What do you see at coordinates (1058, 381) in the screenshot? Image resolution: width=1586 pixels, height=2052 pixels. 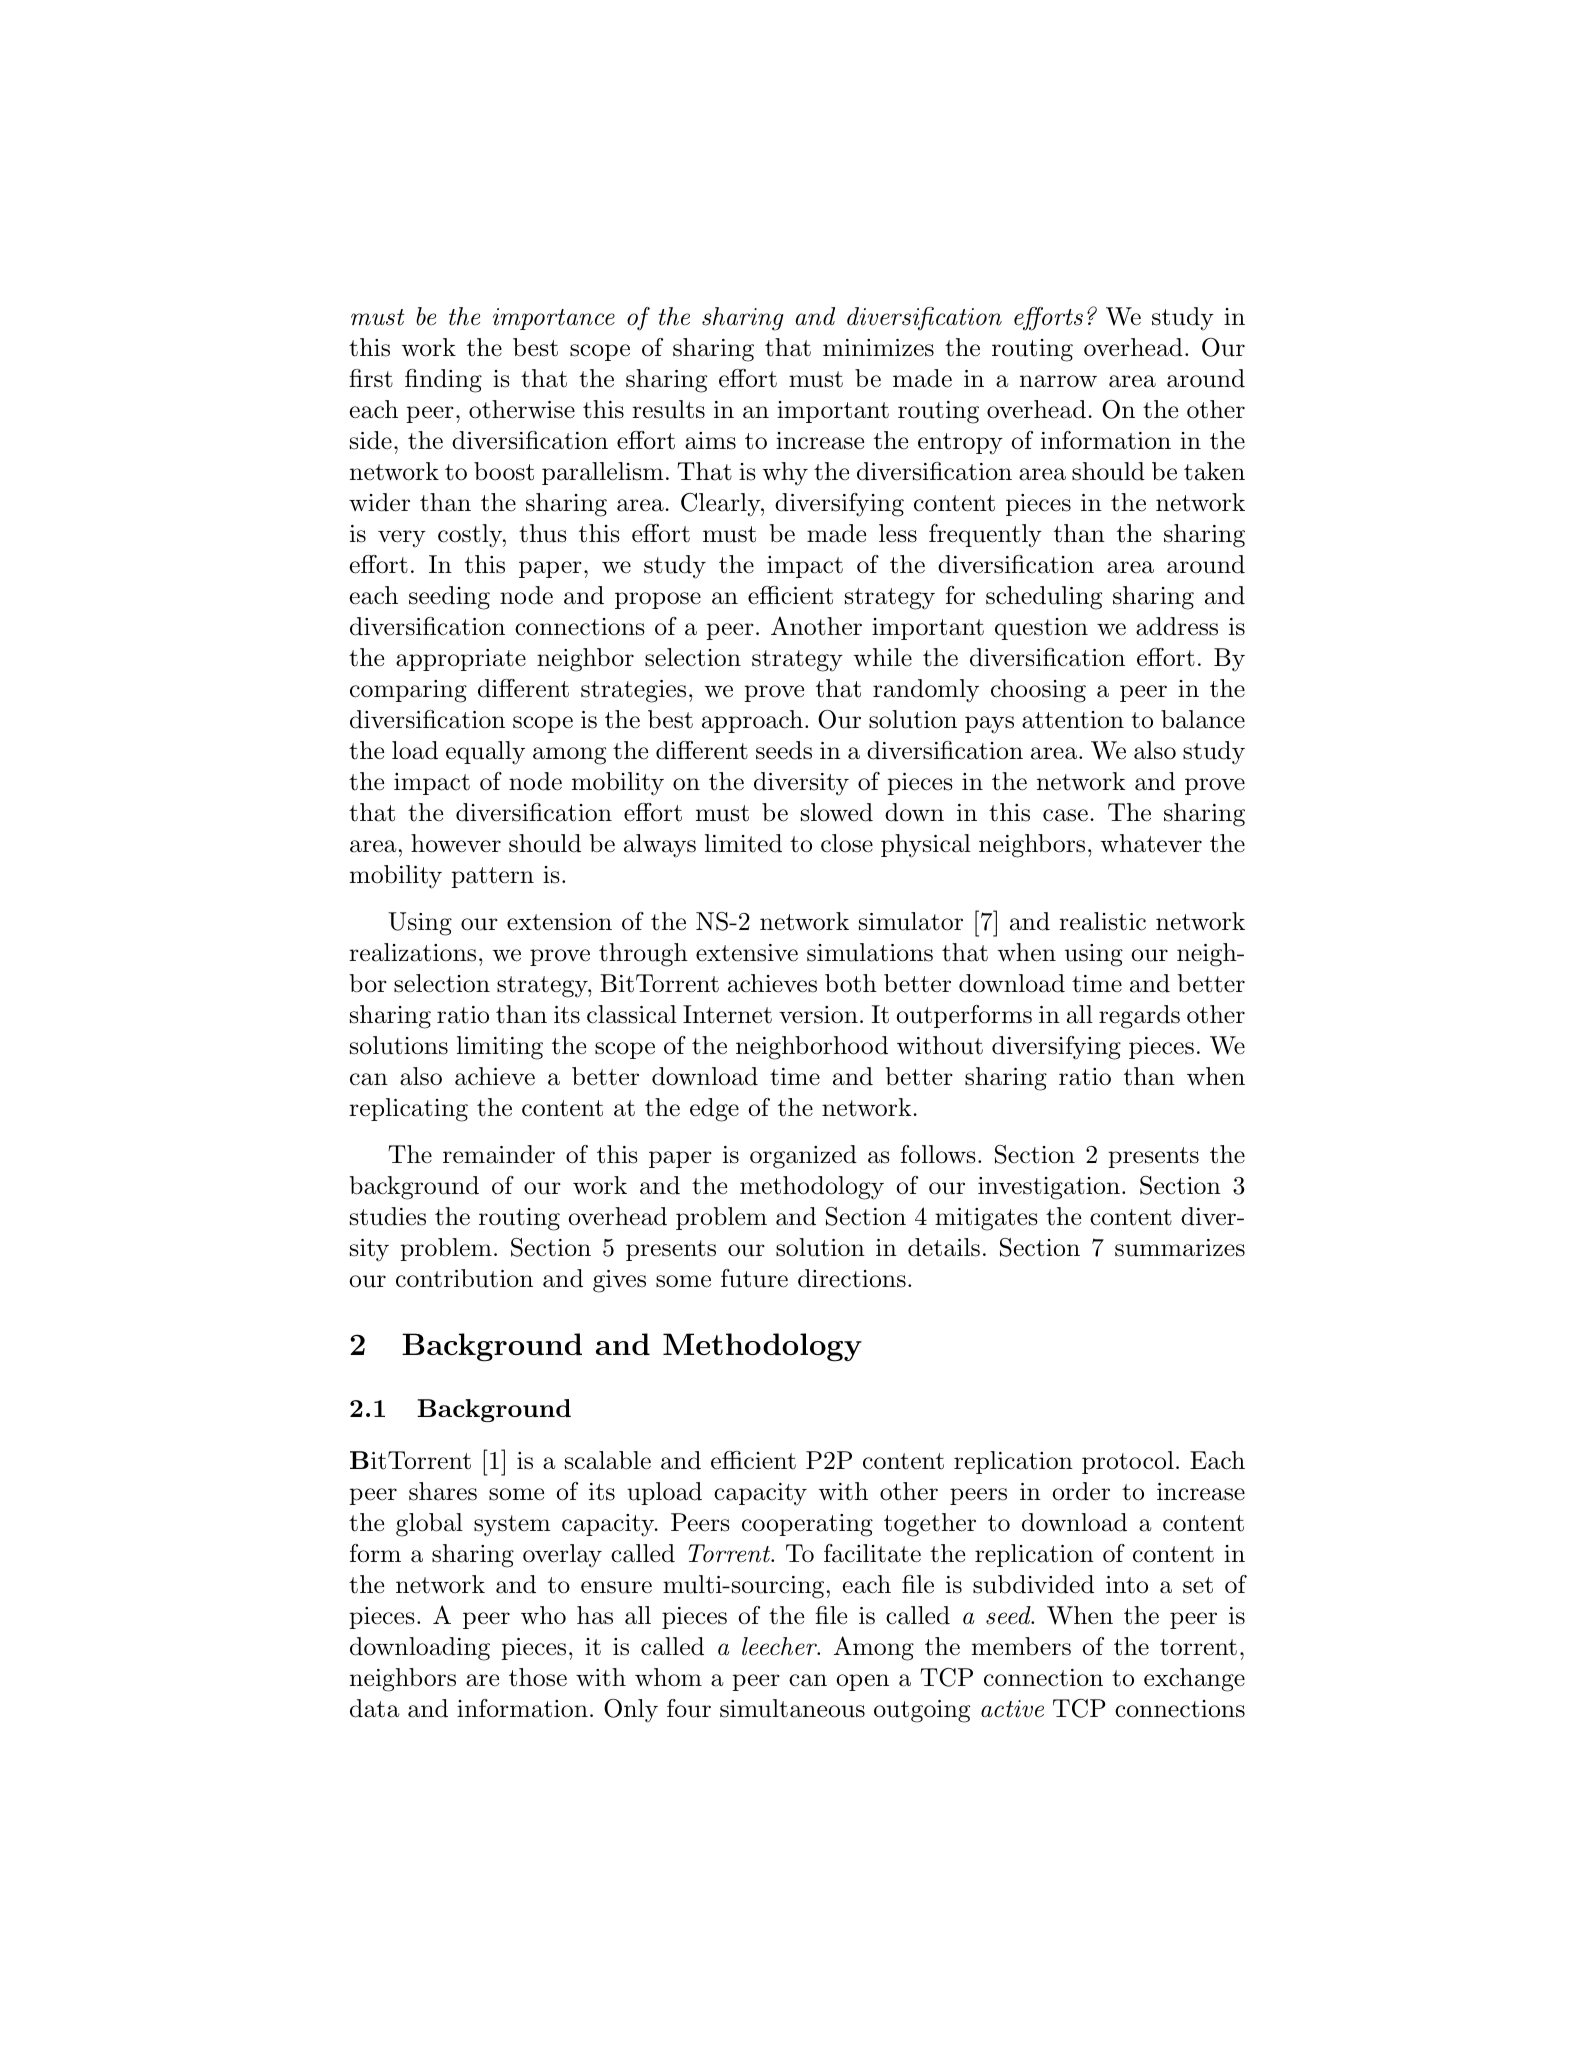 I see `narrow` at bounding box center [1058, 381].
